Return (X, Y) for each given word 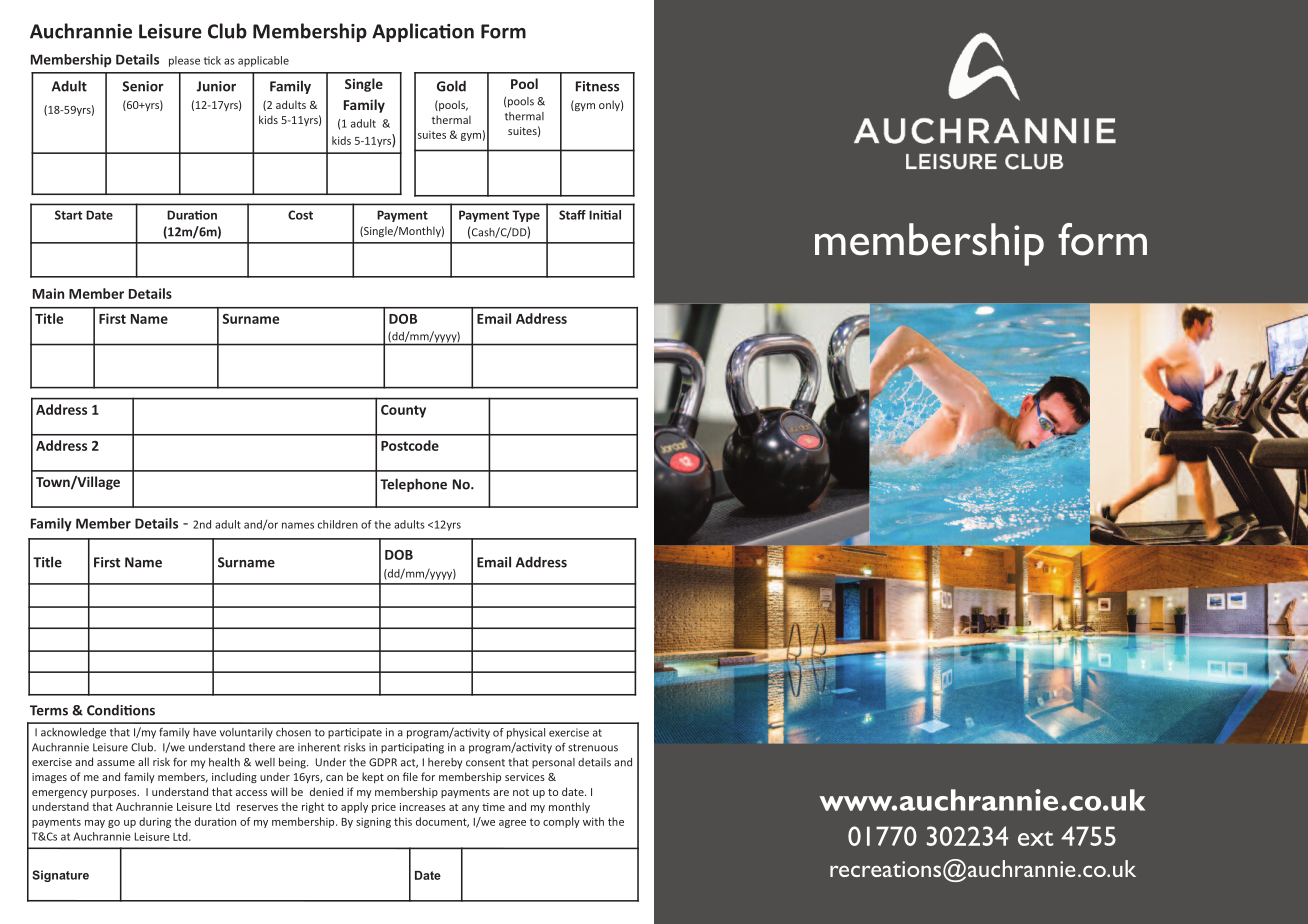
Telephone (413, 485)
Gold (451, 86)
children (338, 524)
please (184, 61)
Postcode (410, 445)
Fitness (597, 86)
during (155, 822)
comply (561, 822)
